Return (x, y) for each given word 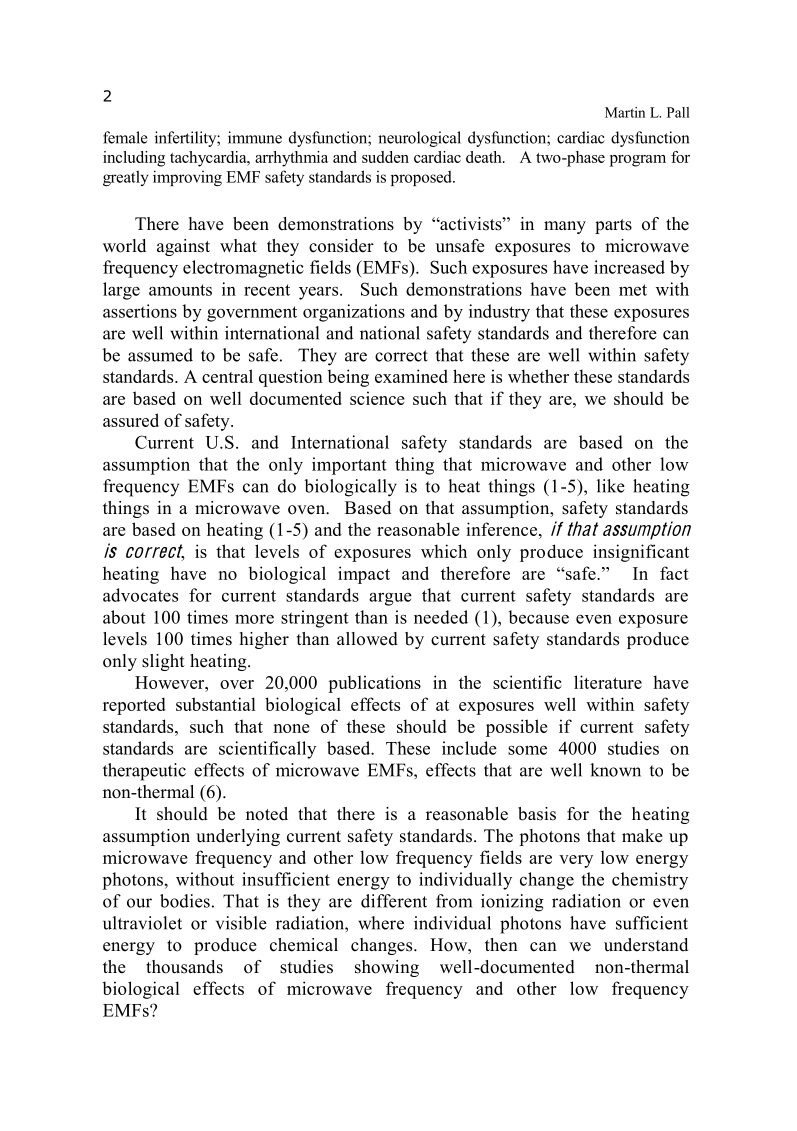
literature (608, 682)
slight (163, 662)
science (377, 398)
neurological (419, 139)
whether (538, 376)
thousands (184, 967)
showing (387, 968)
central (227, 376)
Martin (625, 112)
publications (374, 684)
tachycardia (209, 159)
